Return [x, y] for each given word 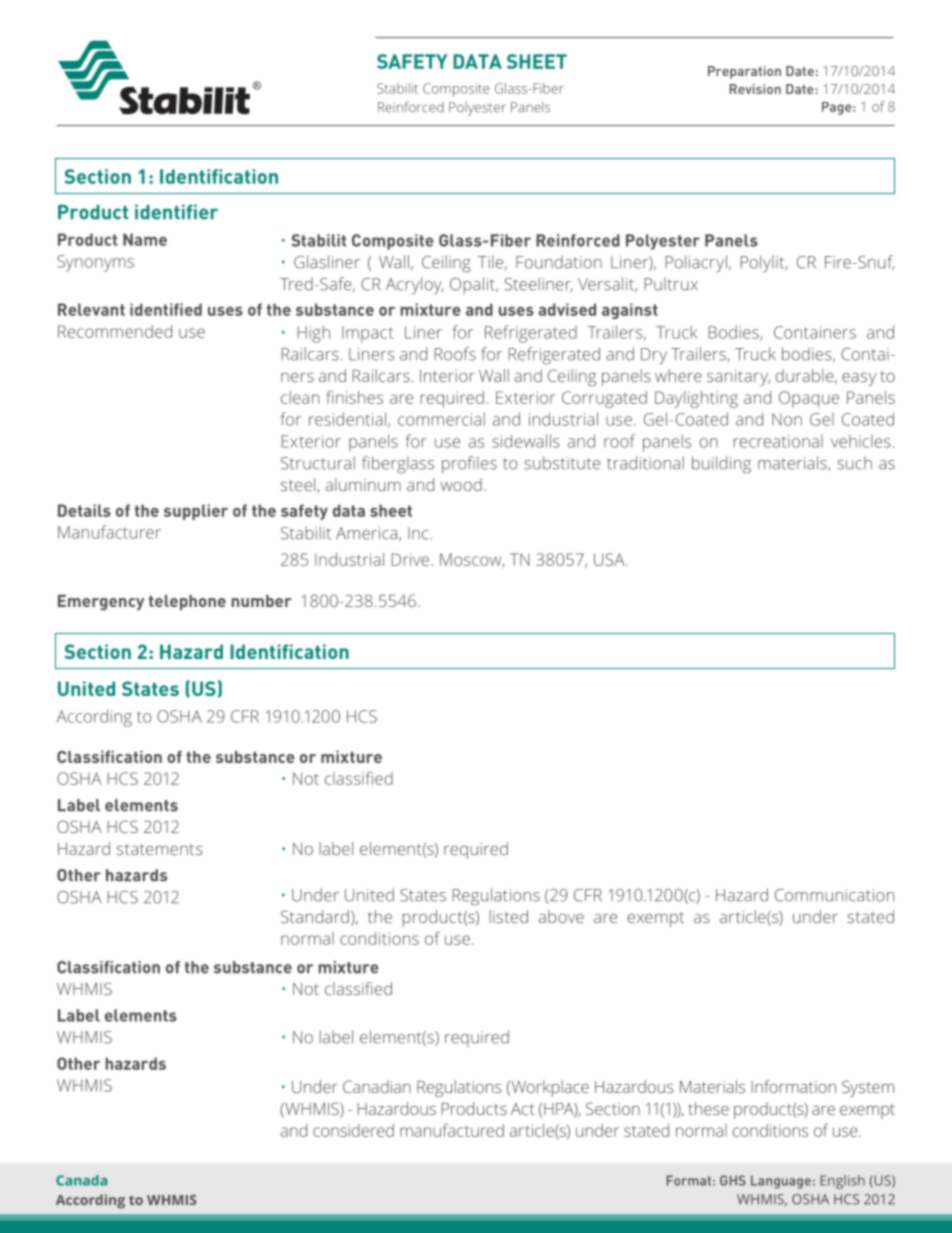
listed [509, 916]
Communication [834, 895]
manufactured [452, 1130]
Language [781, 1182]
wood [461, 484]
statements [160, 849]
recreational [778, 441]
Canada [81, 1180]
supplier [196, 512]
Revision [755, 89]
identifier [176, 212]
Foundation [559, 262]
